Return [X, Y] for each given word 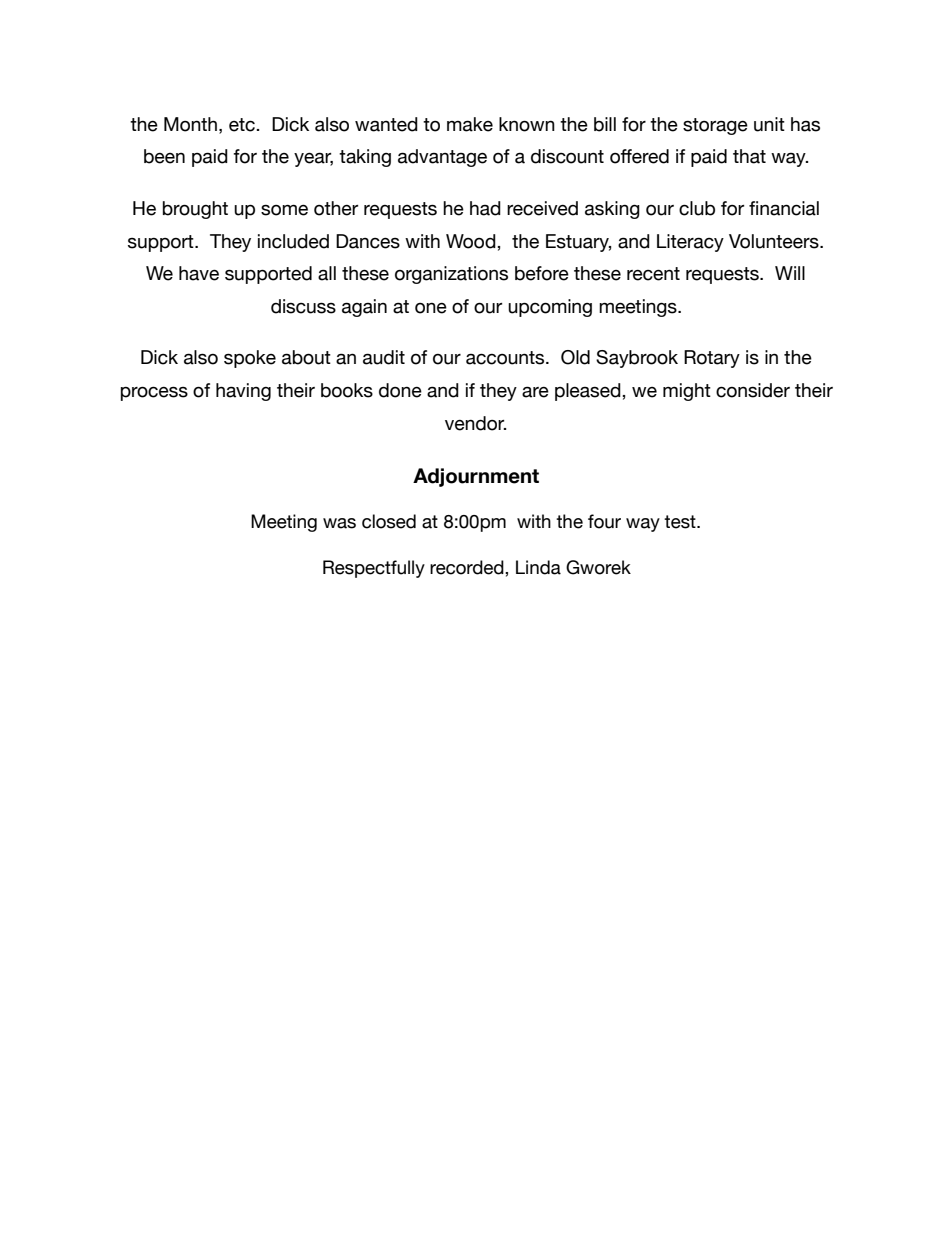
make [470, 124]
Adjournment [476, 477]
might [687, 392]
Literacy [690, 243]
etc [243, 125]
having [243, 392]
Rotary [712, 359]
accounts [506, 358]
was [339, 523]
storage [715, 126]
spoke [250, 359]
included [293, 241]
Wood [472, 241]
